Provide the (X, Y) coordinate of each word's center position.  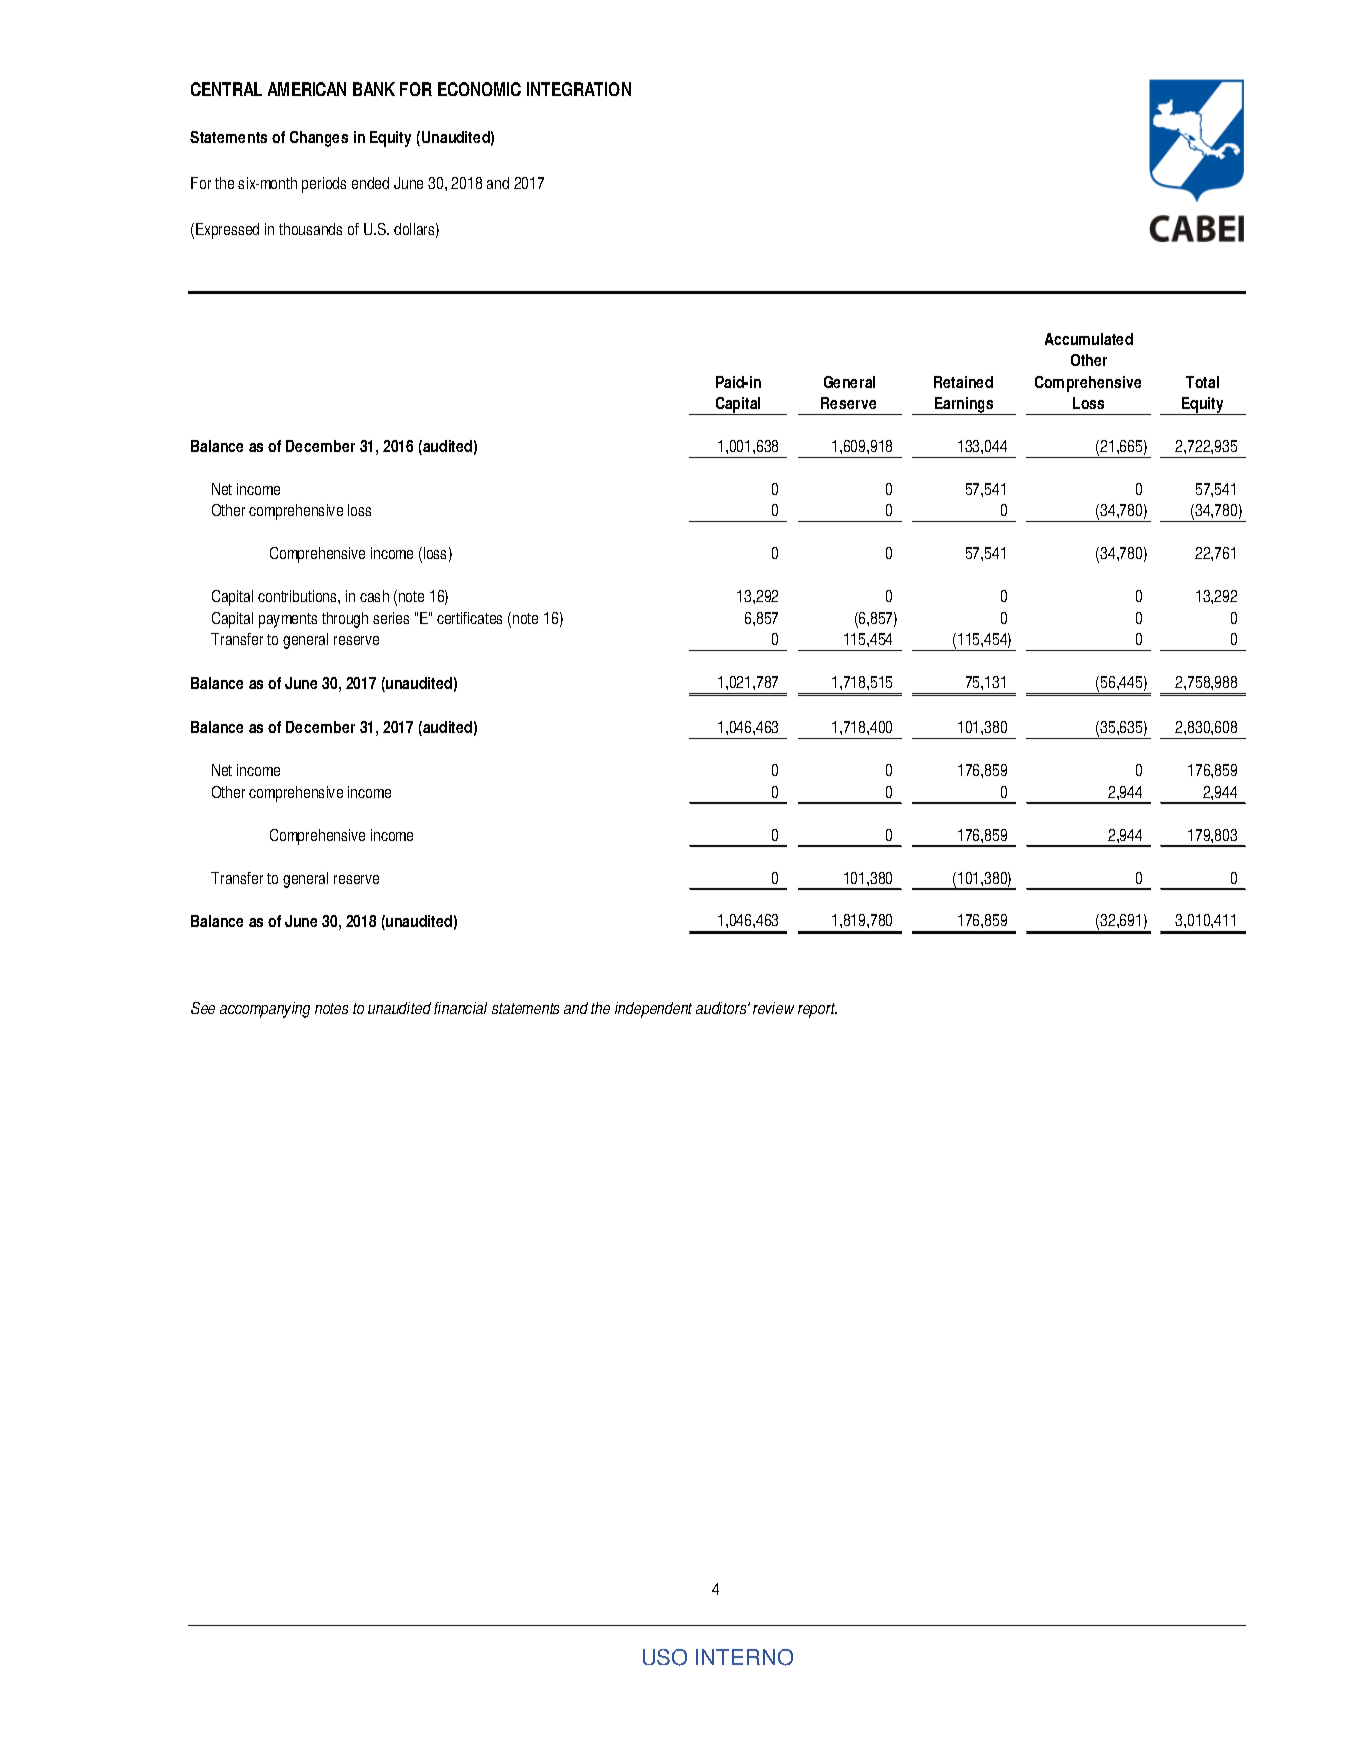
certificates (469, 618)
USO (665, 1657)
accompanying (265, 1010)
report (817, 1010)
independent (653, 1010)
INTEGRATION (579, 89)
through (345, 620)
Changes (319, 139)
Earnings (964, 406)
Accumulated (1089, 339)
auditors (722, 1008)
